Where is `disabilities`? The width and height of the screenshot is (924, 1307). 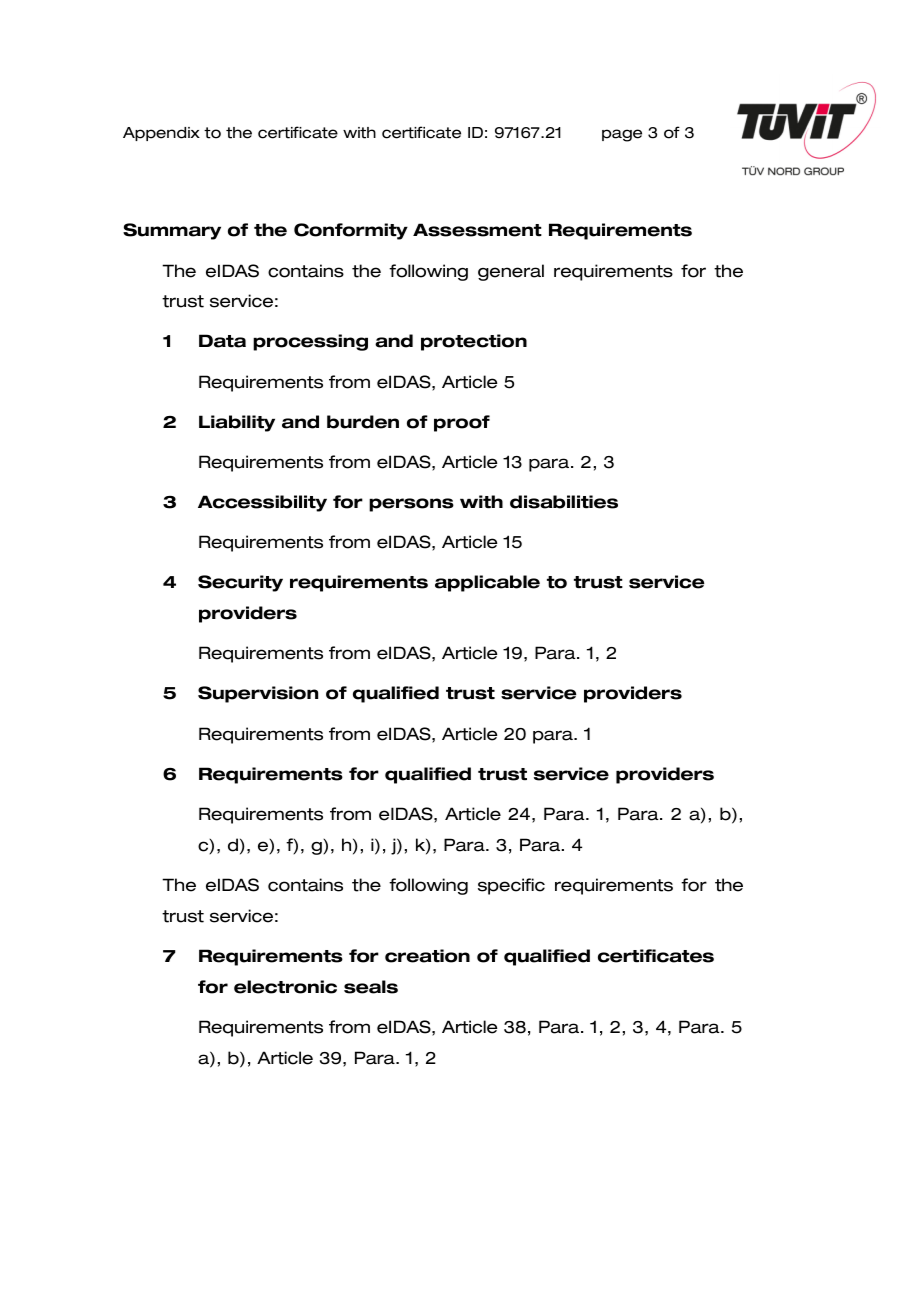
disabilities is located at coordinates (564, 502).
